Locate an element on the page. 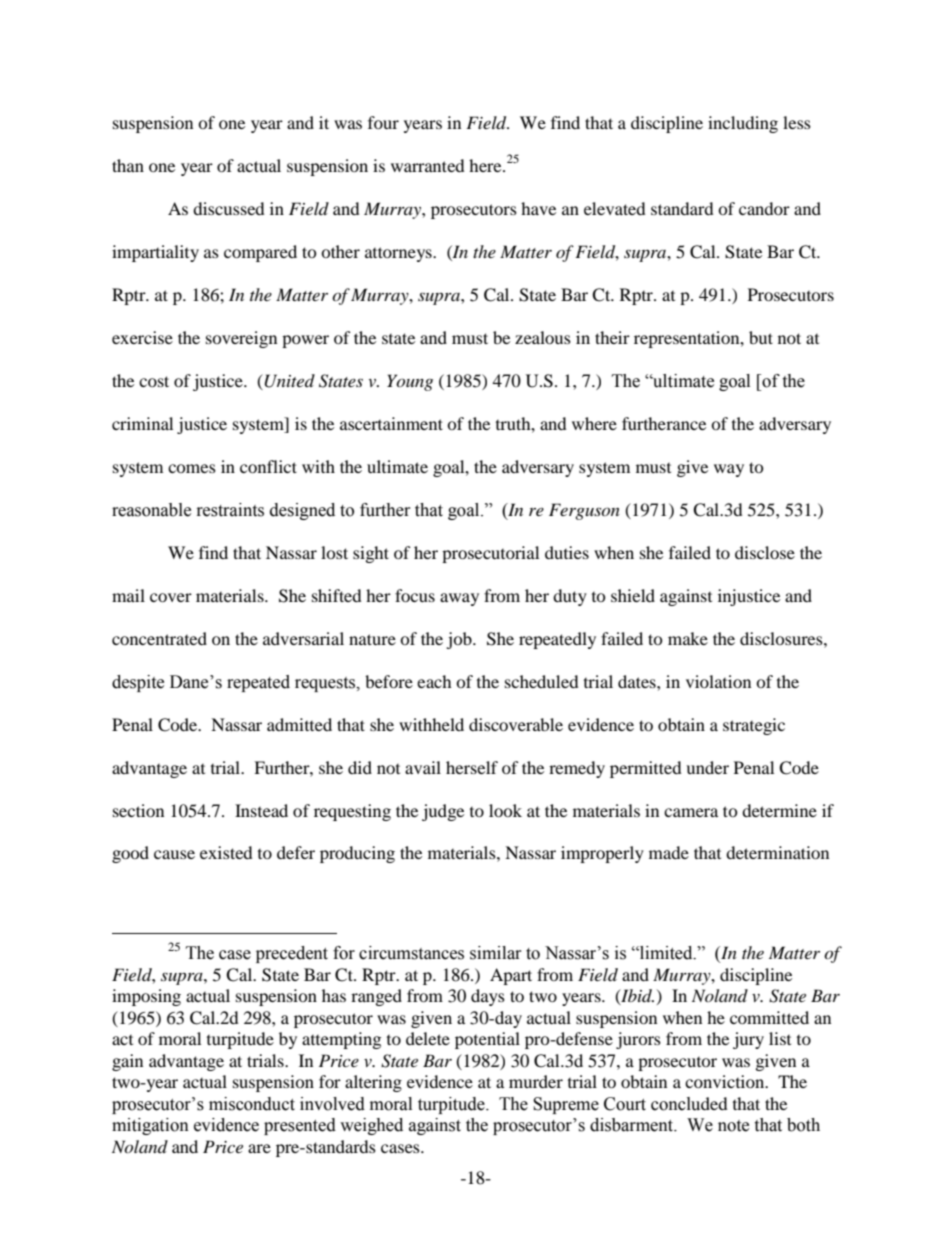  disclose is located at coordinates (765, 552).
